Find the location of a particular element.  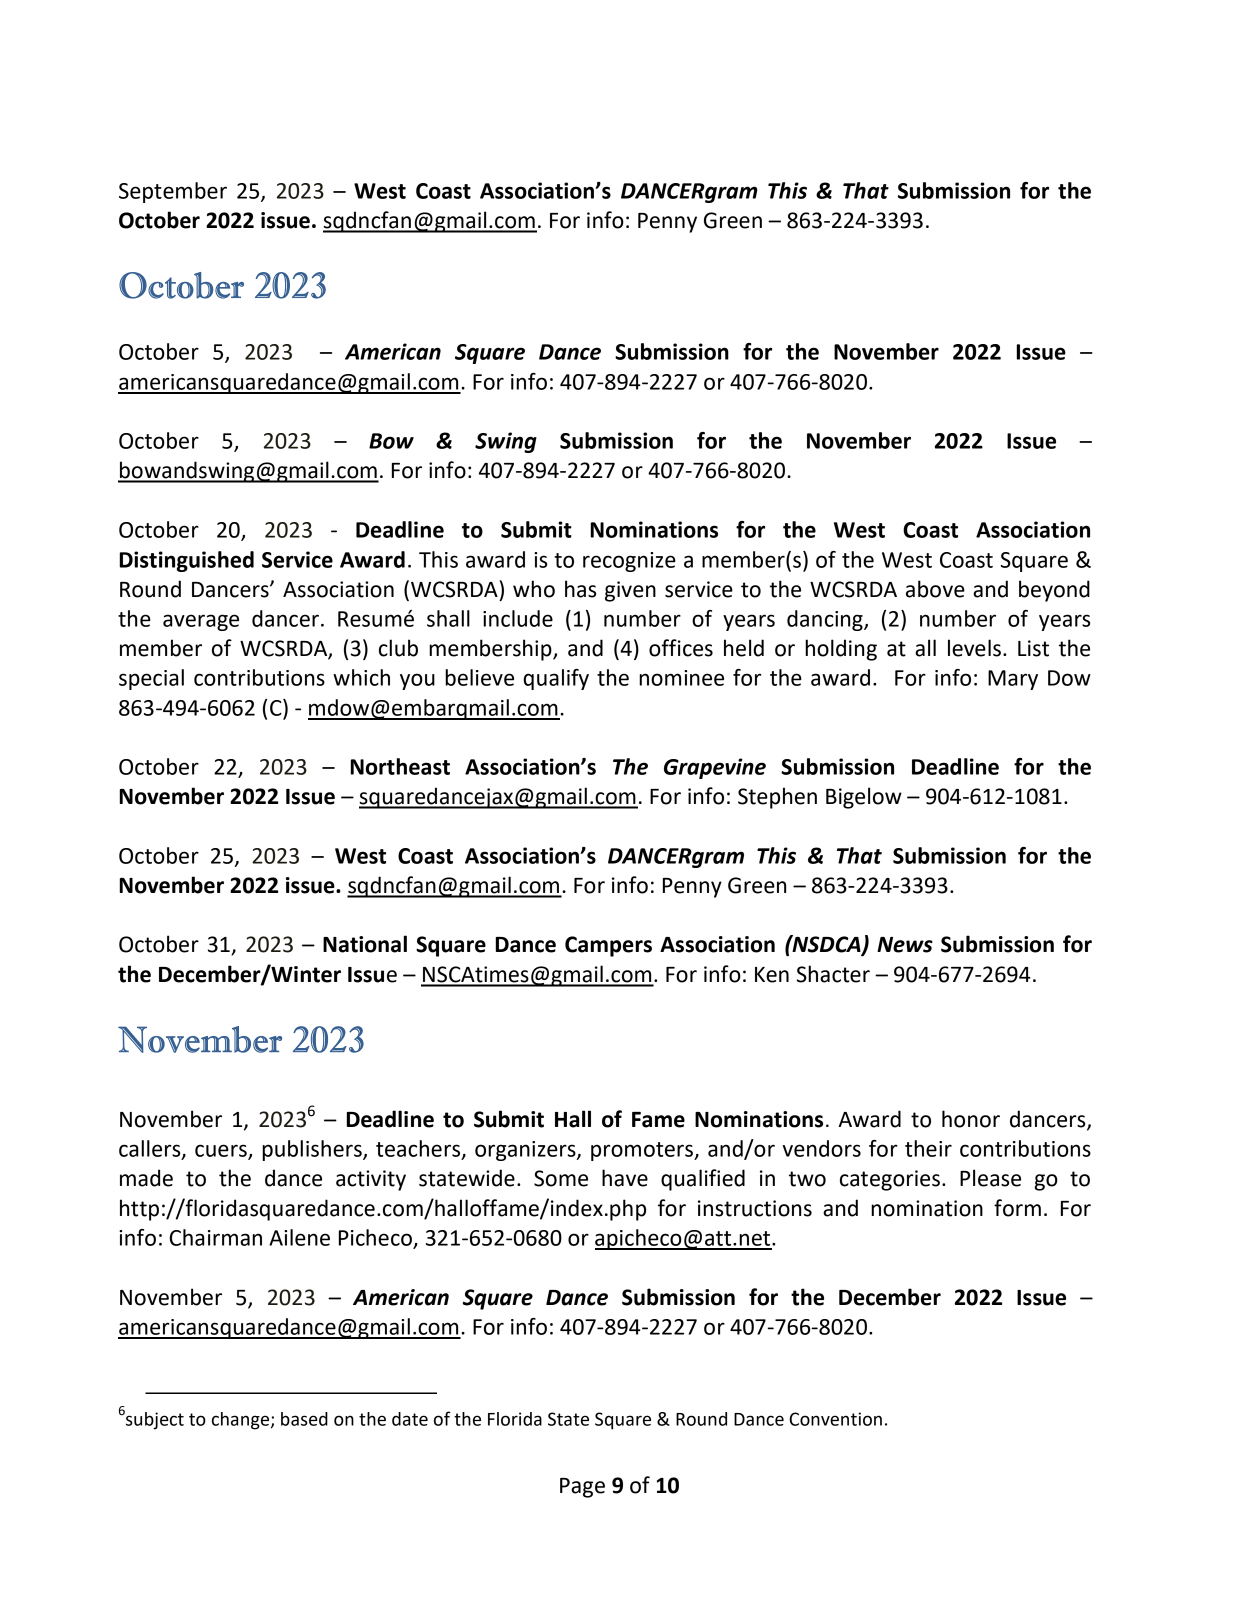

Page is located at coordinates (582, 1488).
